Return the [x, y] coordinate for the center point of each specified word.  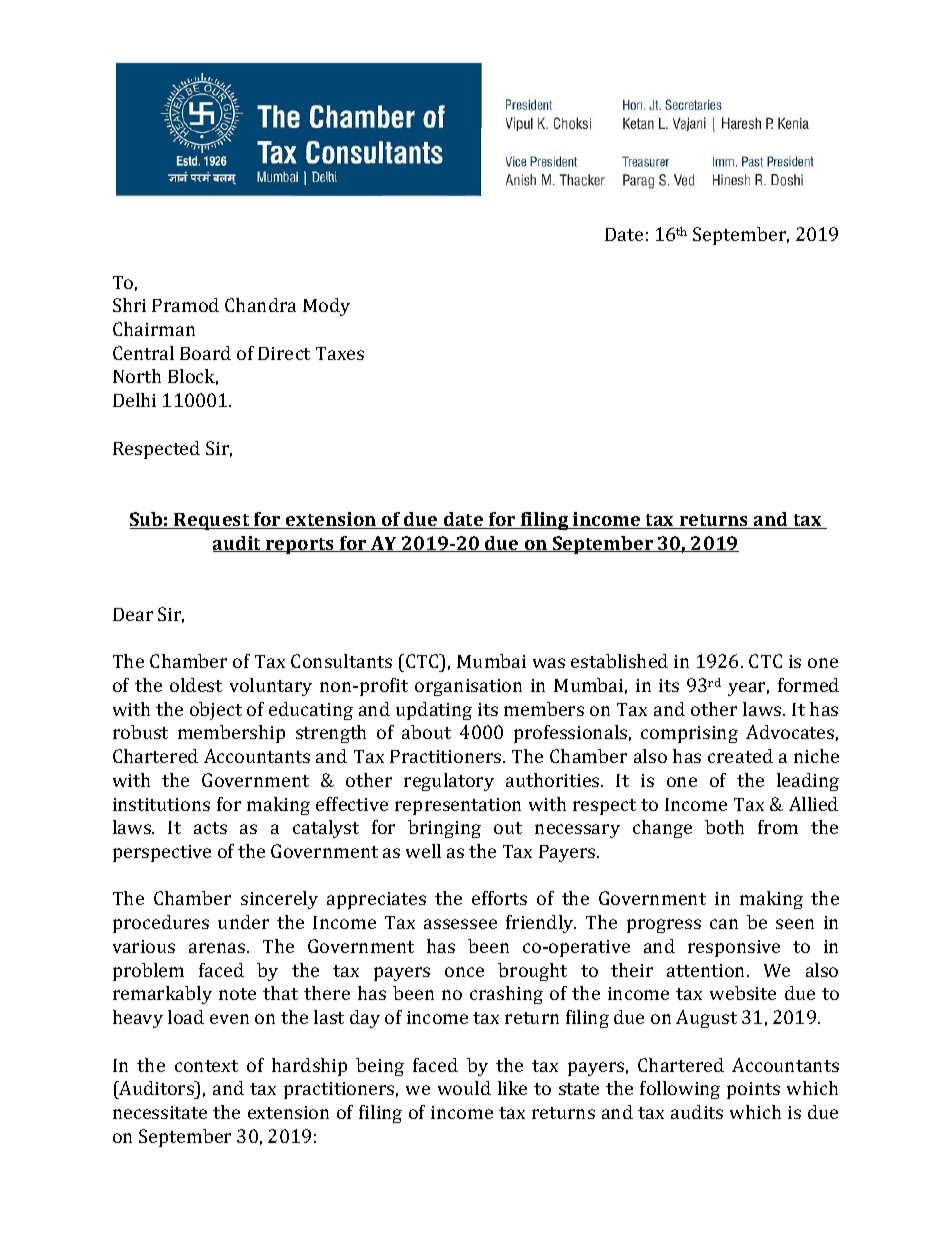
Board [205, 353]
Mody [326, 307]
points [753, 1090]
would [464, 1088]
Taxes [340, 353]
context [206, 1066]
